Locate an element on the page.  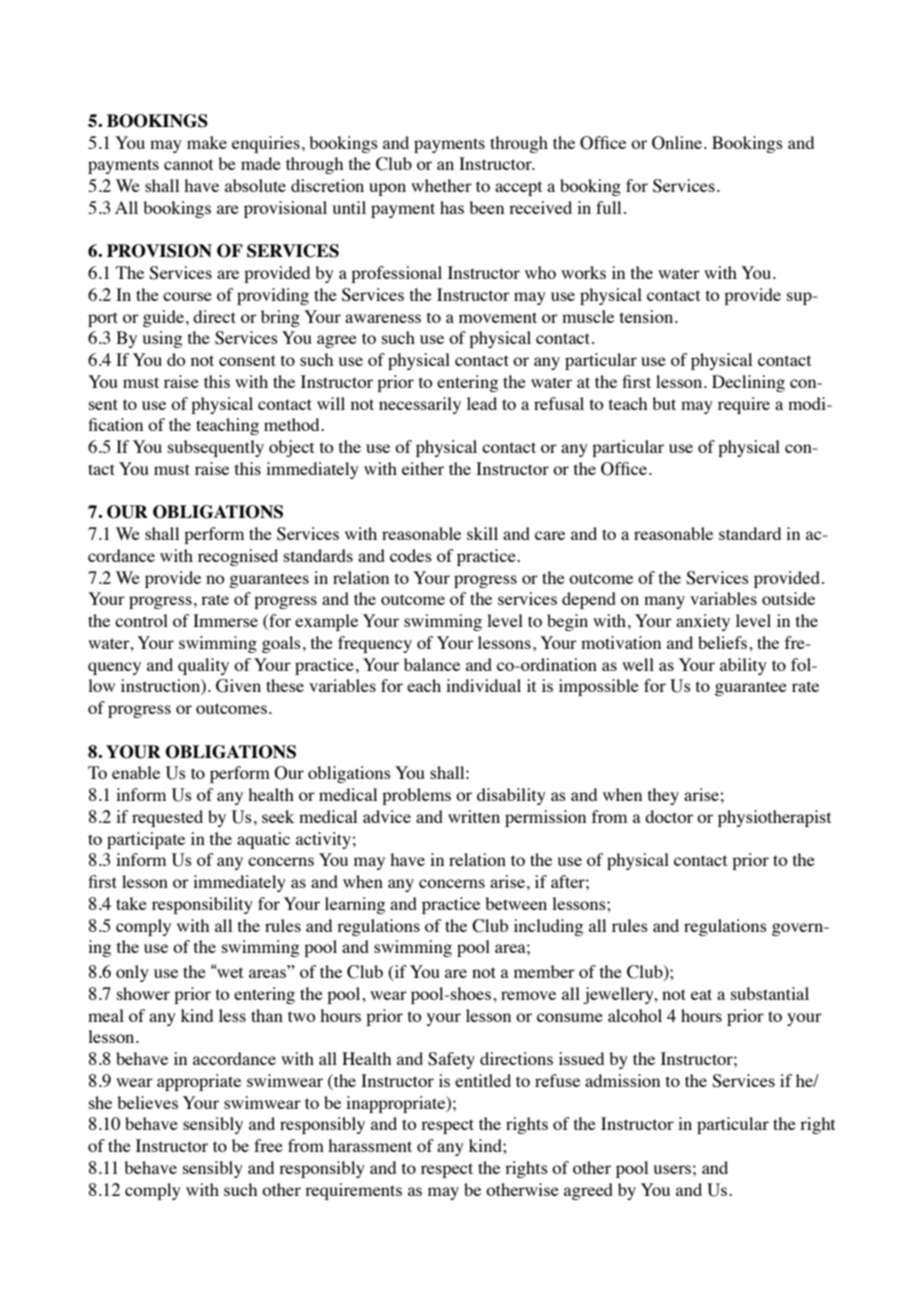
but is located at coordinates (664, 403).
